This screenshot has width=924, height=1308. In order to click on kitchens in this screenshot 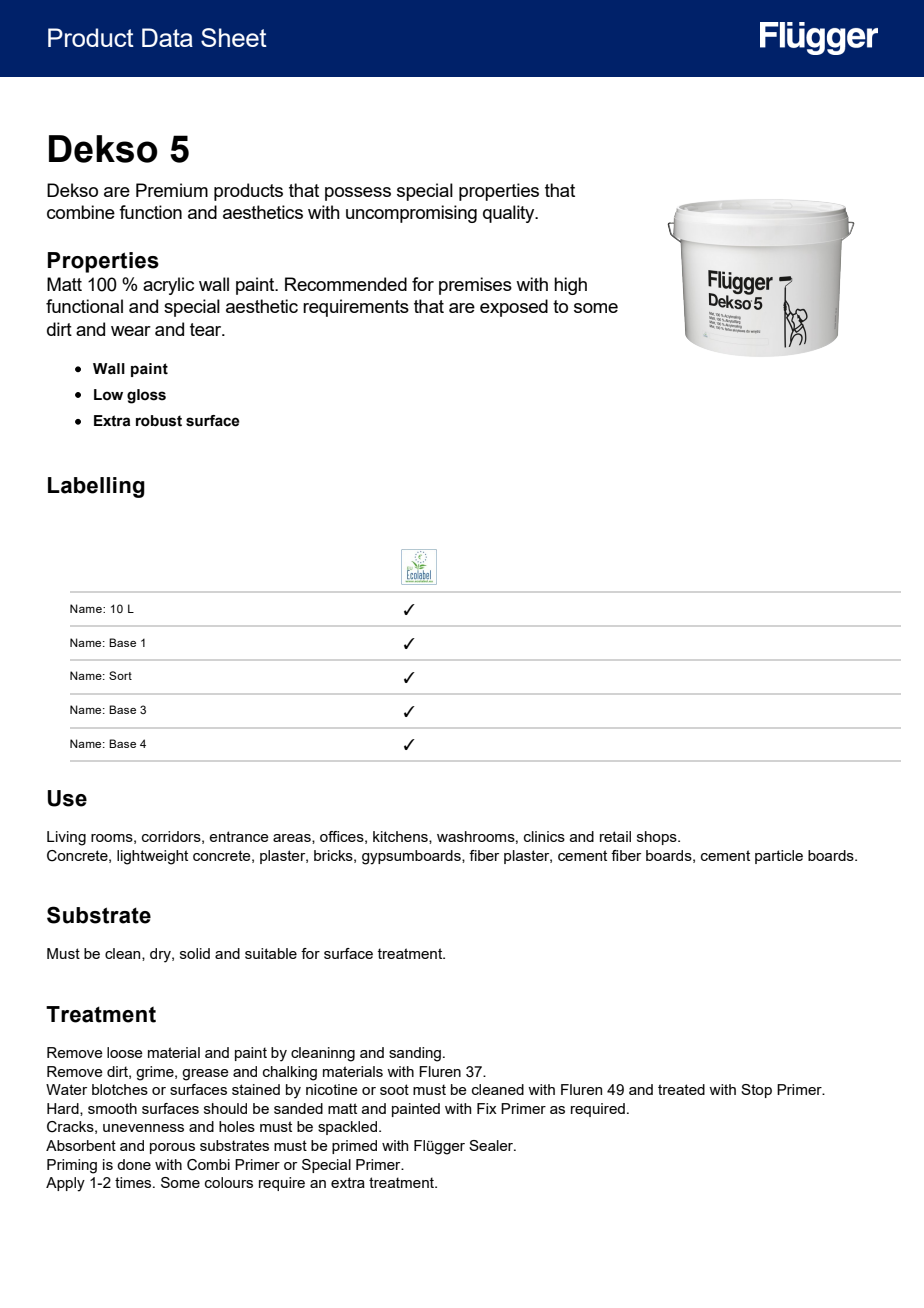, I will do `click(401, 837)`.
